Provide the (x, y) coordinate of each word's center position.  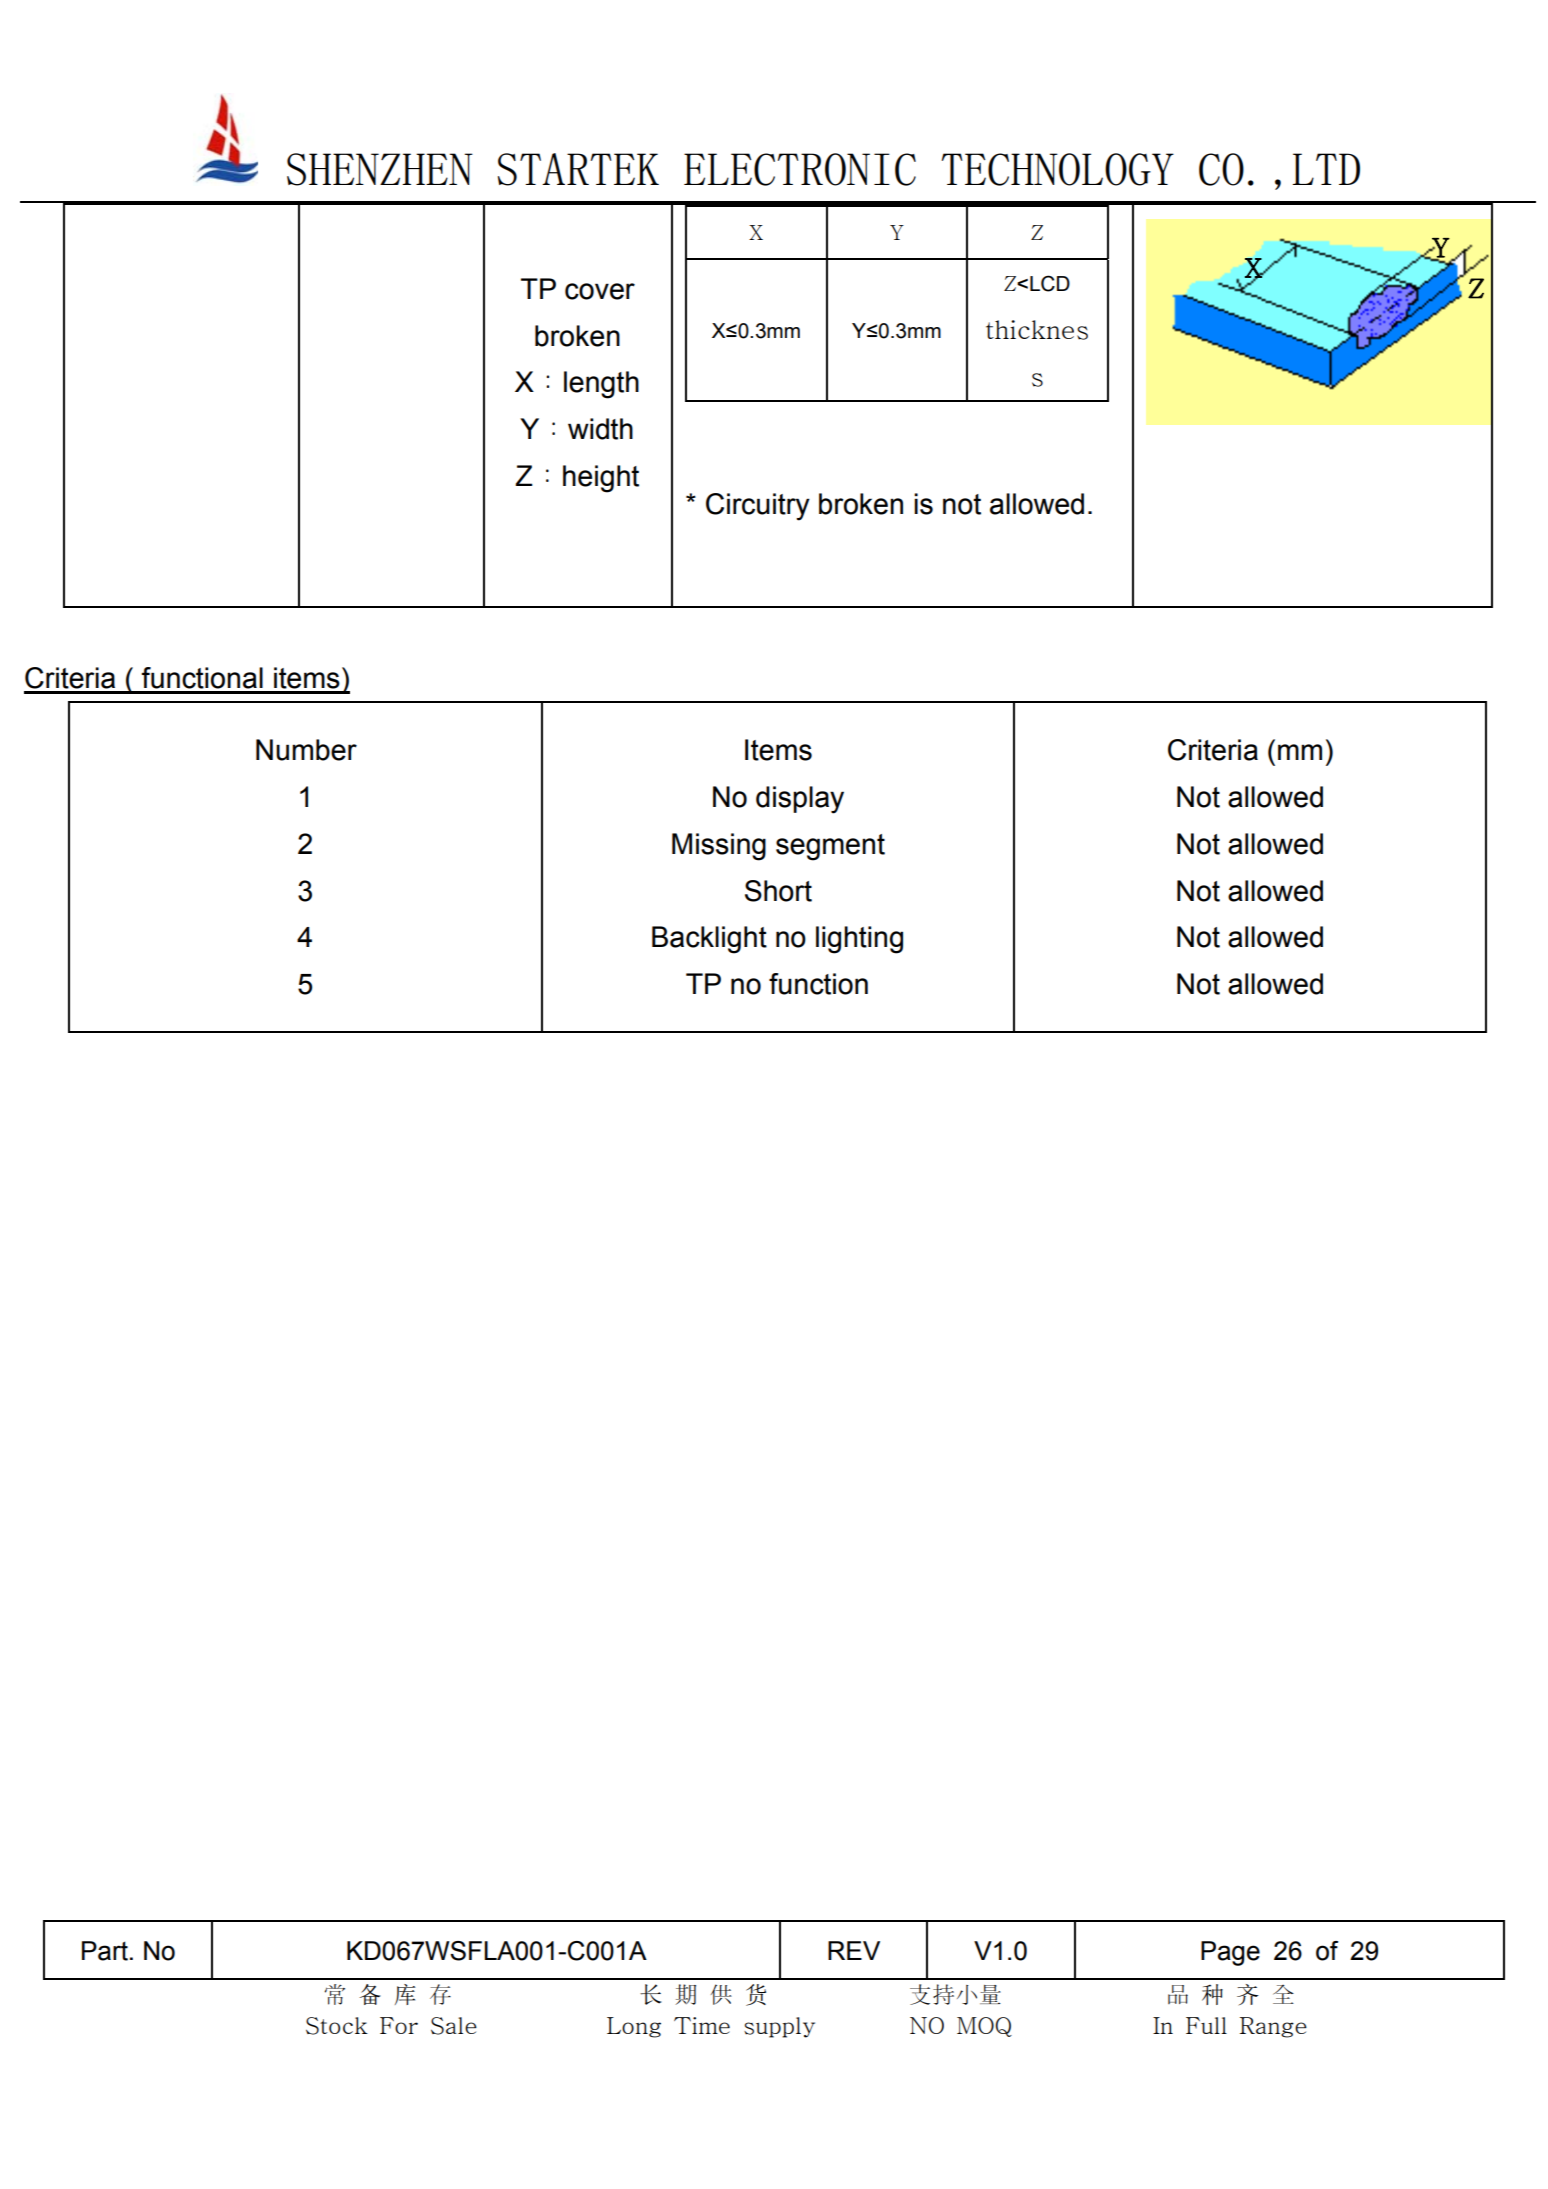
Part (105, 1951)
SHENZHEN (380, 169)
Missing (719, 847)
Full (1206, 2025)
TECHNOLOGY (1057, 169)
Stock (337, 2026)
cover (600, 291)
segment (830, 847)
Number (306, 750)
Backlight (709, 940)
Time (702, 2025)
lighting (859, 940)
